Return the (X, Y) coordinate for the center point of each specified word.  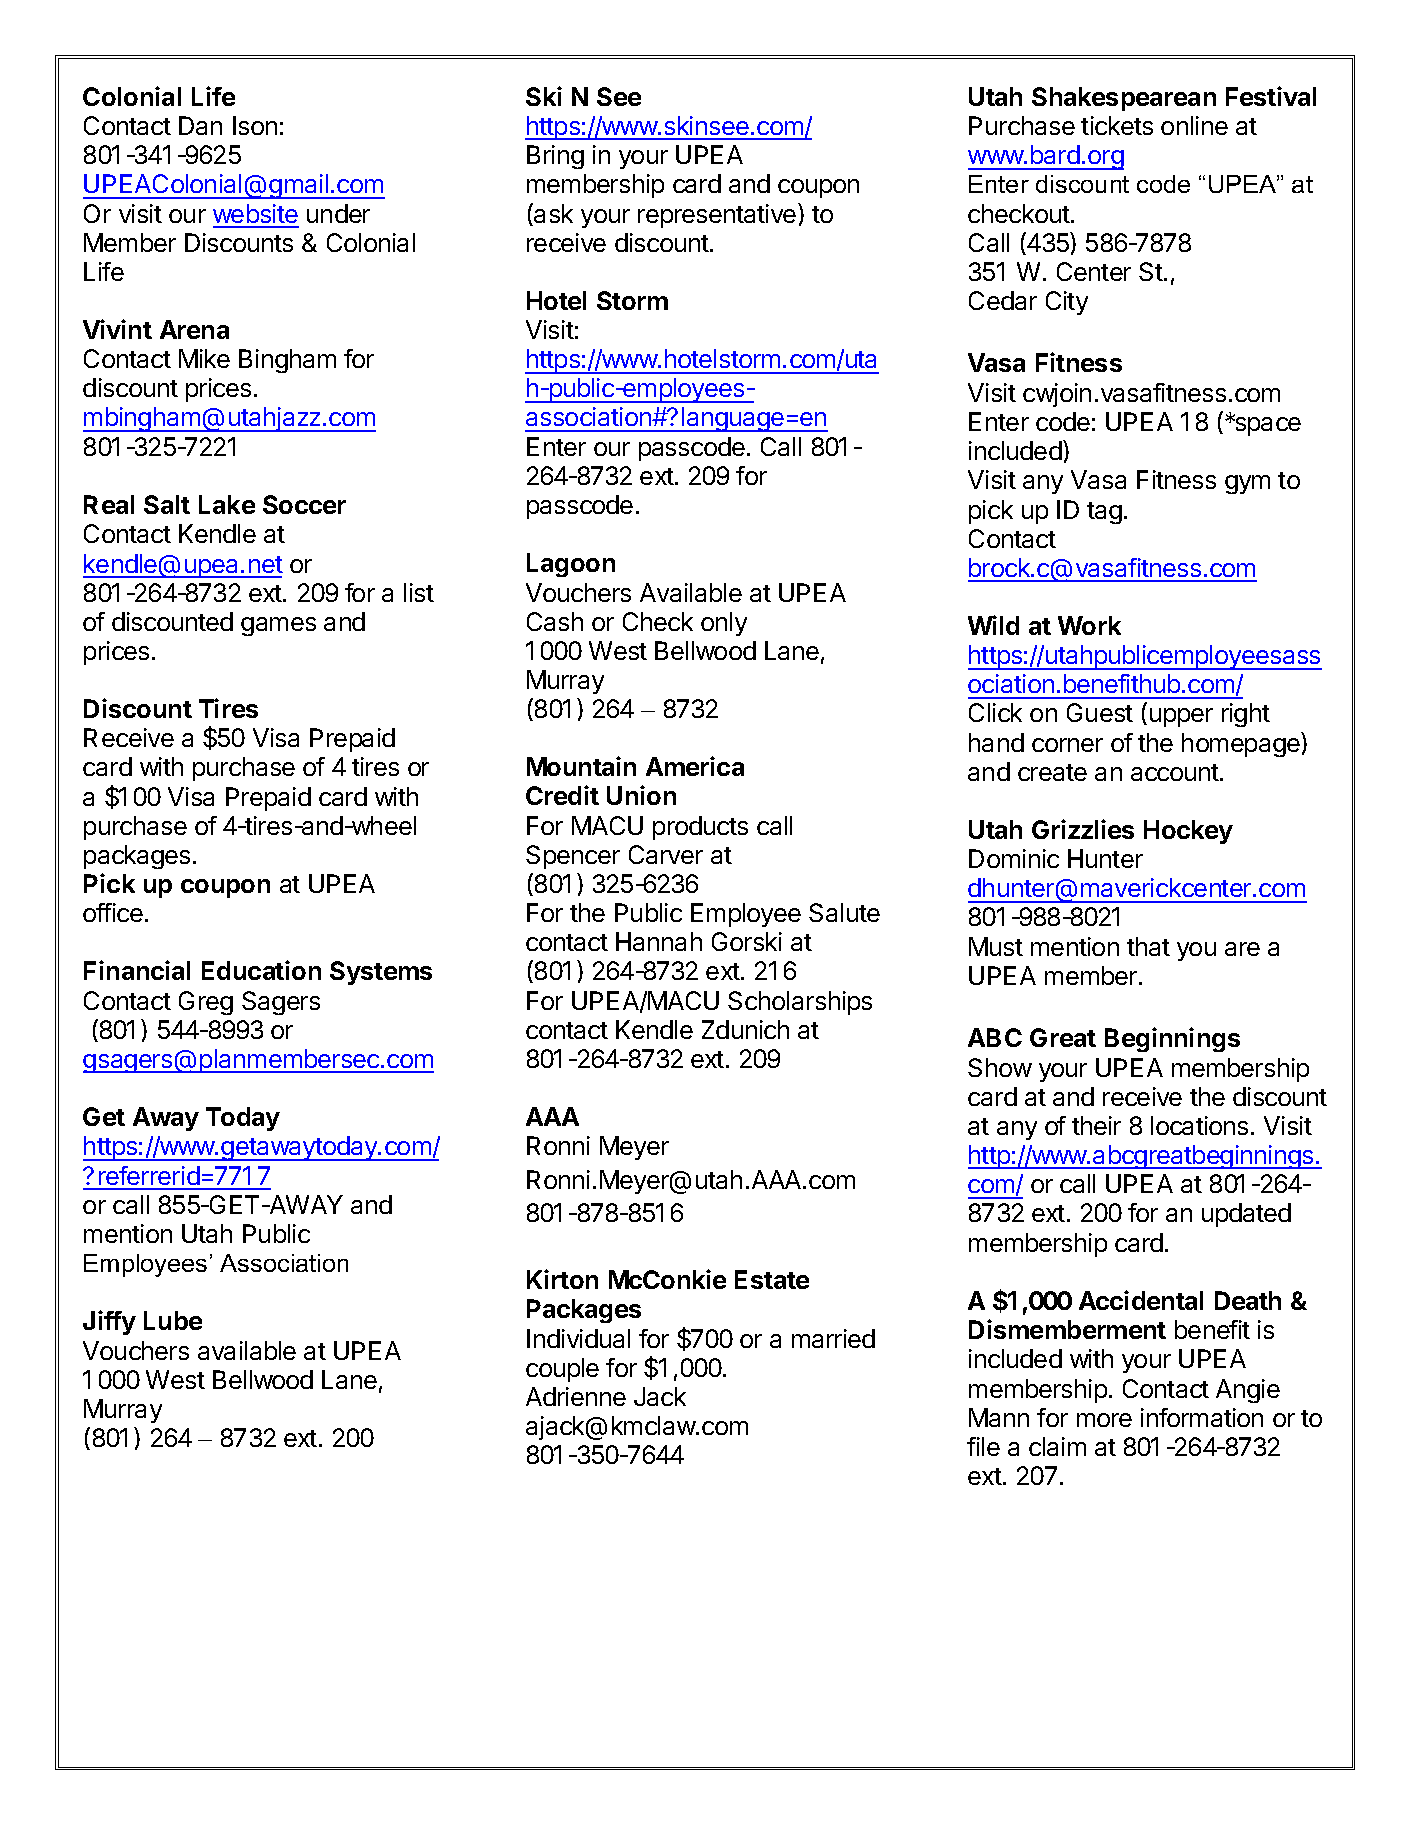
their (1096, 1125)
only (724, 624)
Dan (200, 125)
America (695, 766)
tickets (1117, 125)
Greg (206, 1003)
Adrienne (576, 1396)
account (1176, 772)
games (278, 626)
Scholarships (800, 1003)
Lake (227, 504)
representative (718, 215)
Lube (173, 1320)
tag (1104, 513)
